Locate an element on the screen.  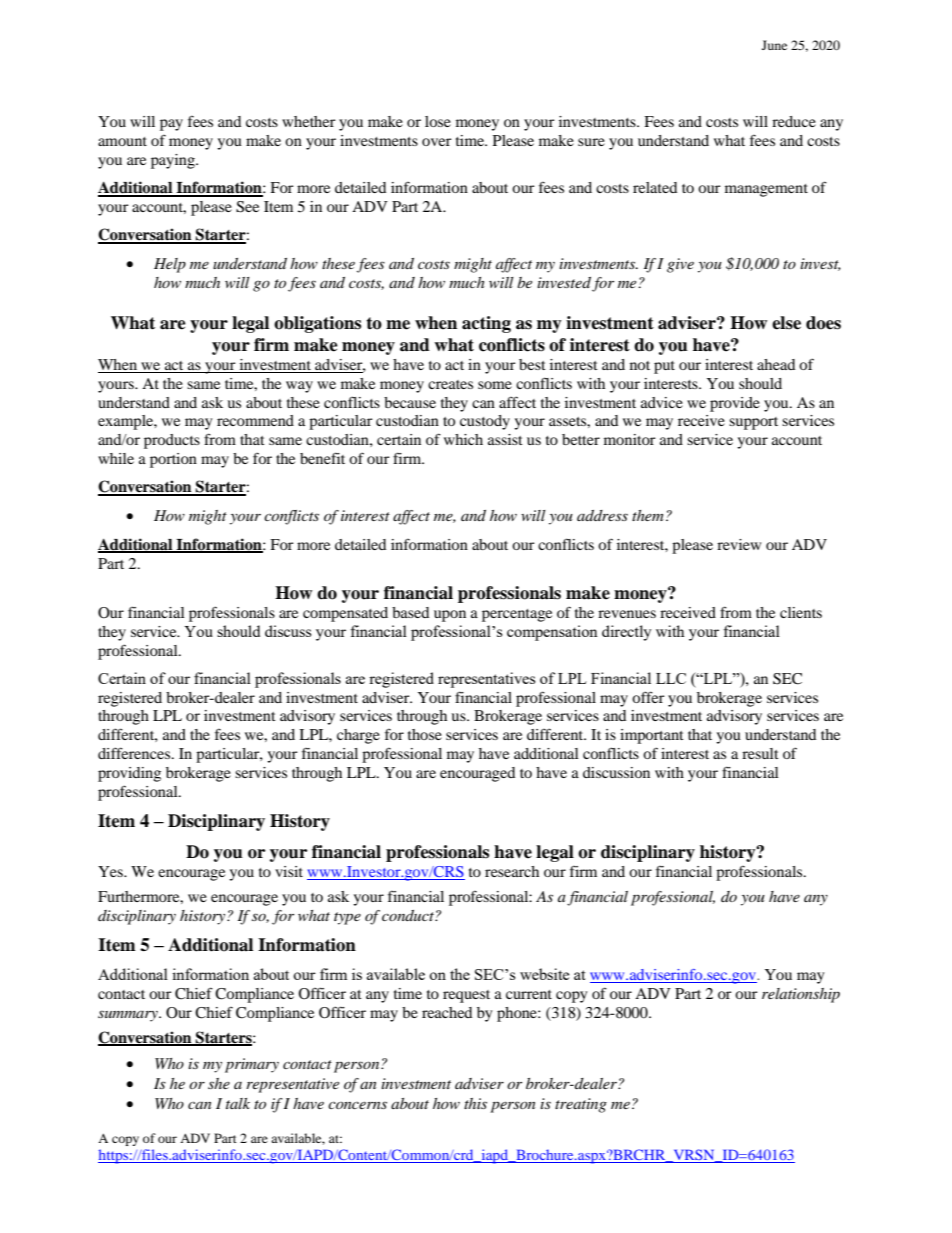
result is located at coordinates (760, 753).
